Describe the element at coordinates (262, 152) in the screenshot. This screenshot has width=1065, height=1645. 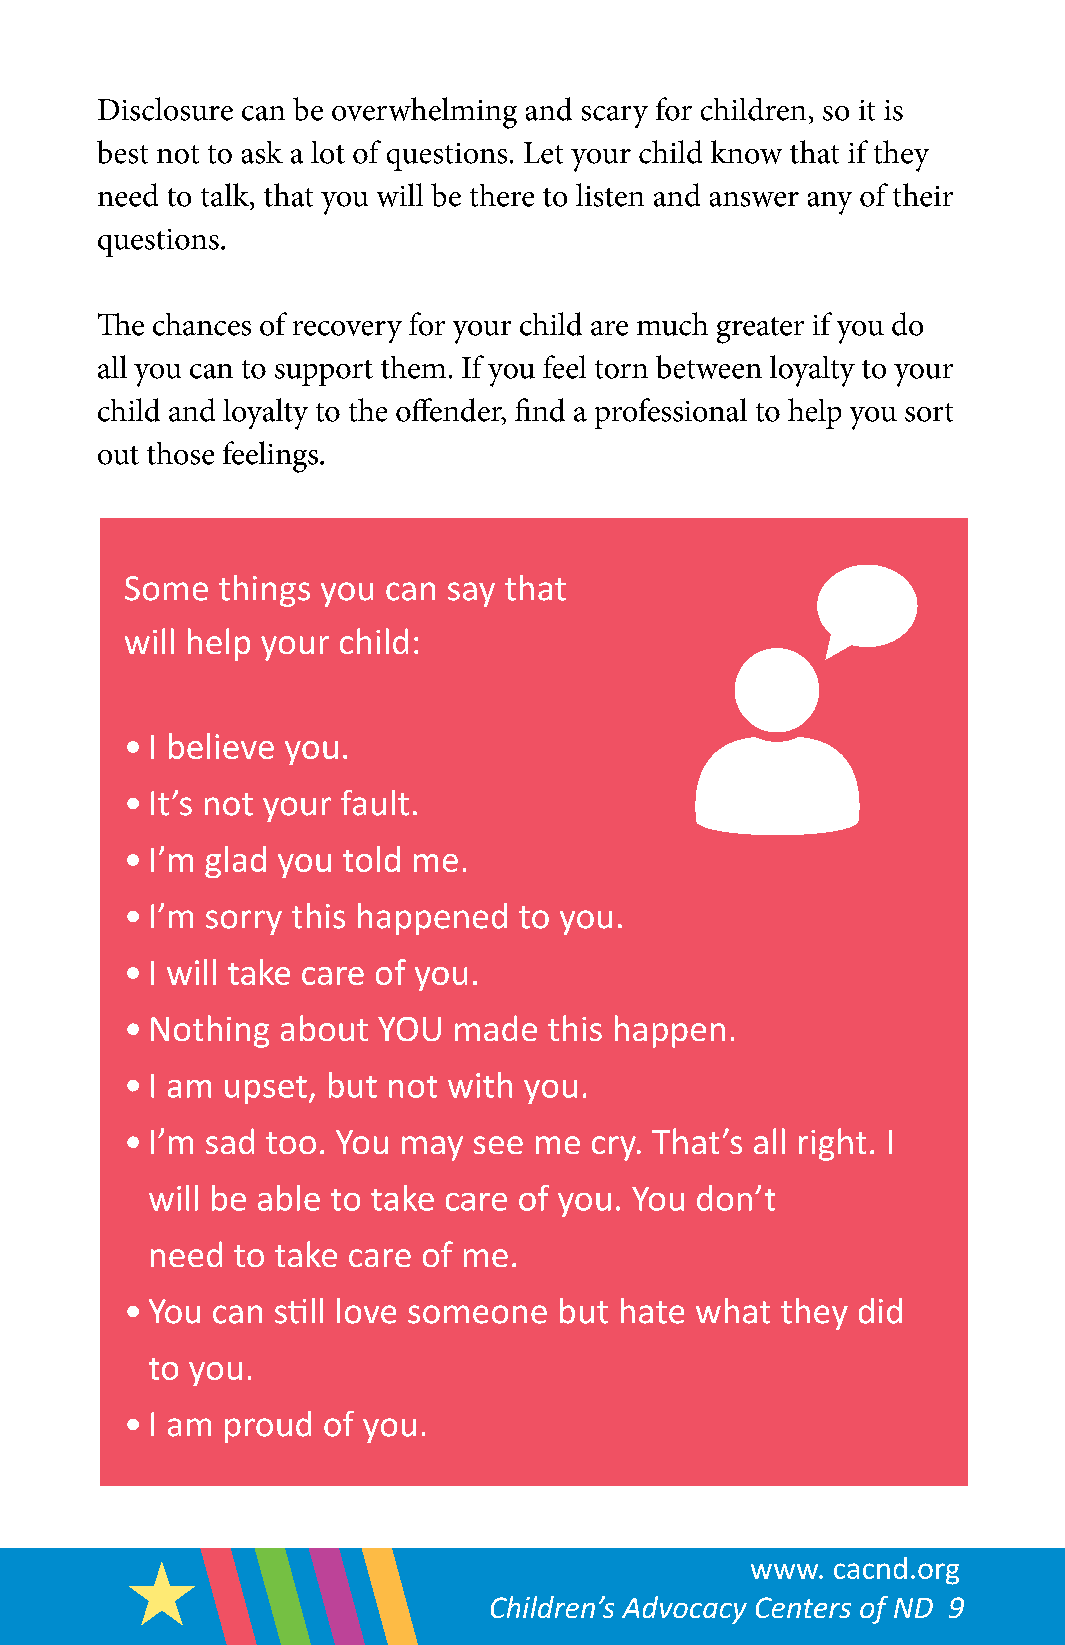
I see `ask` at that location.
